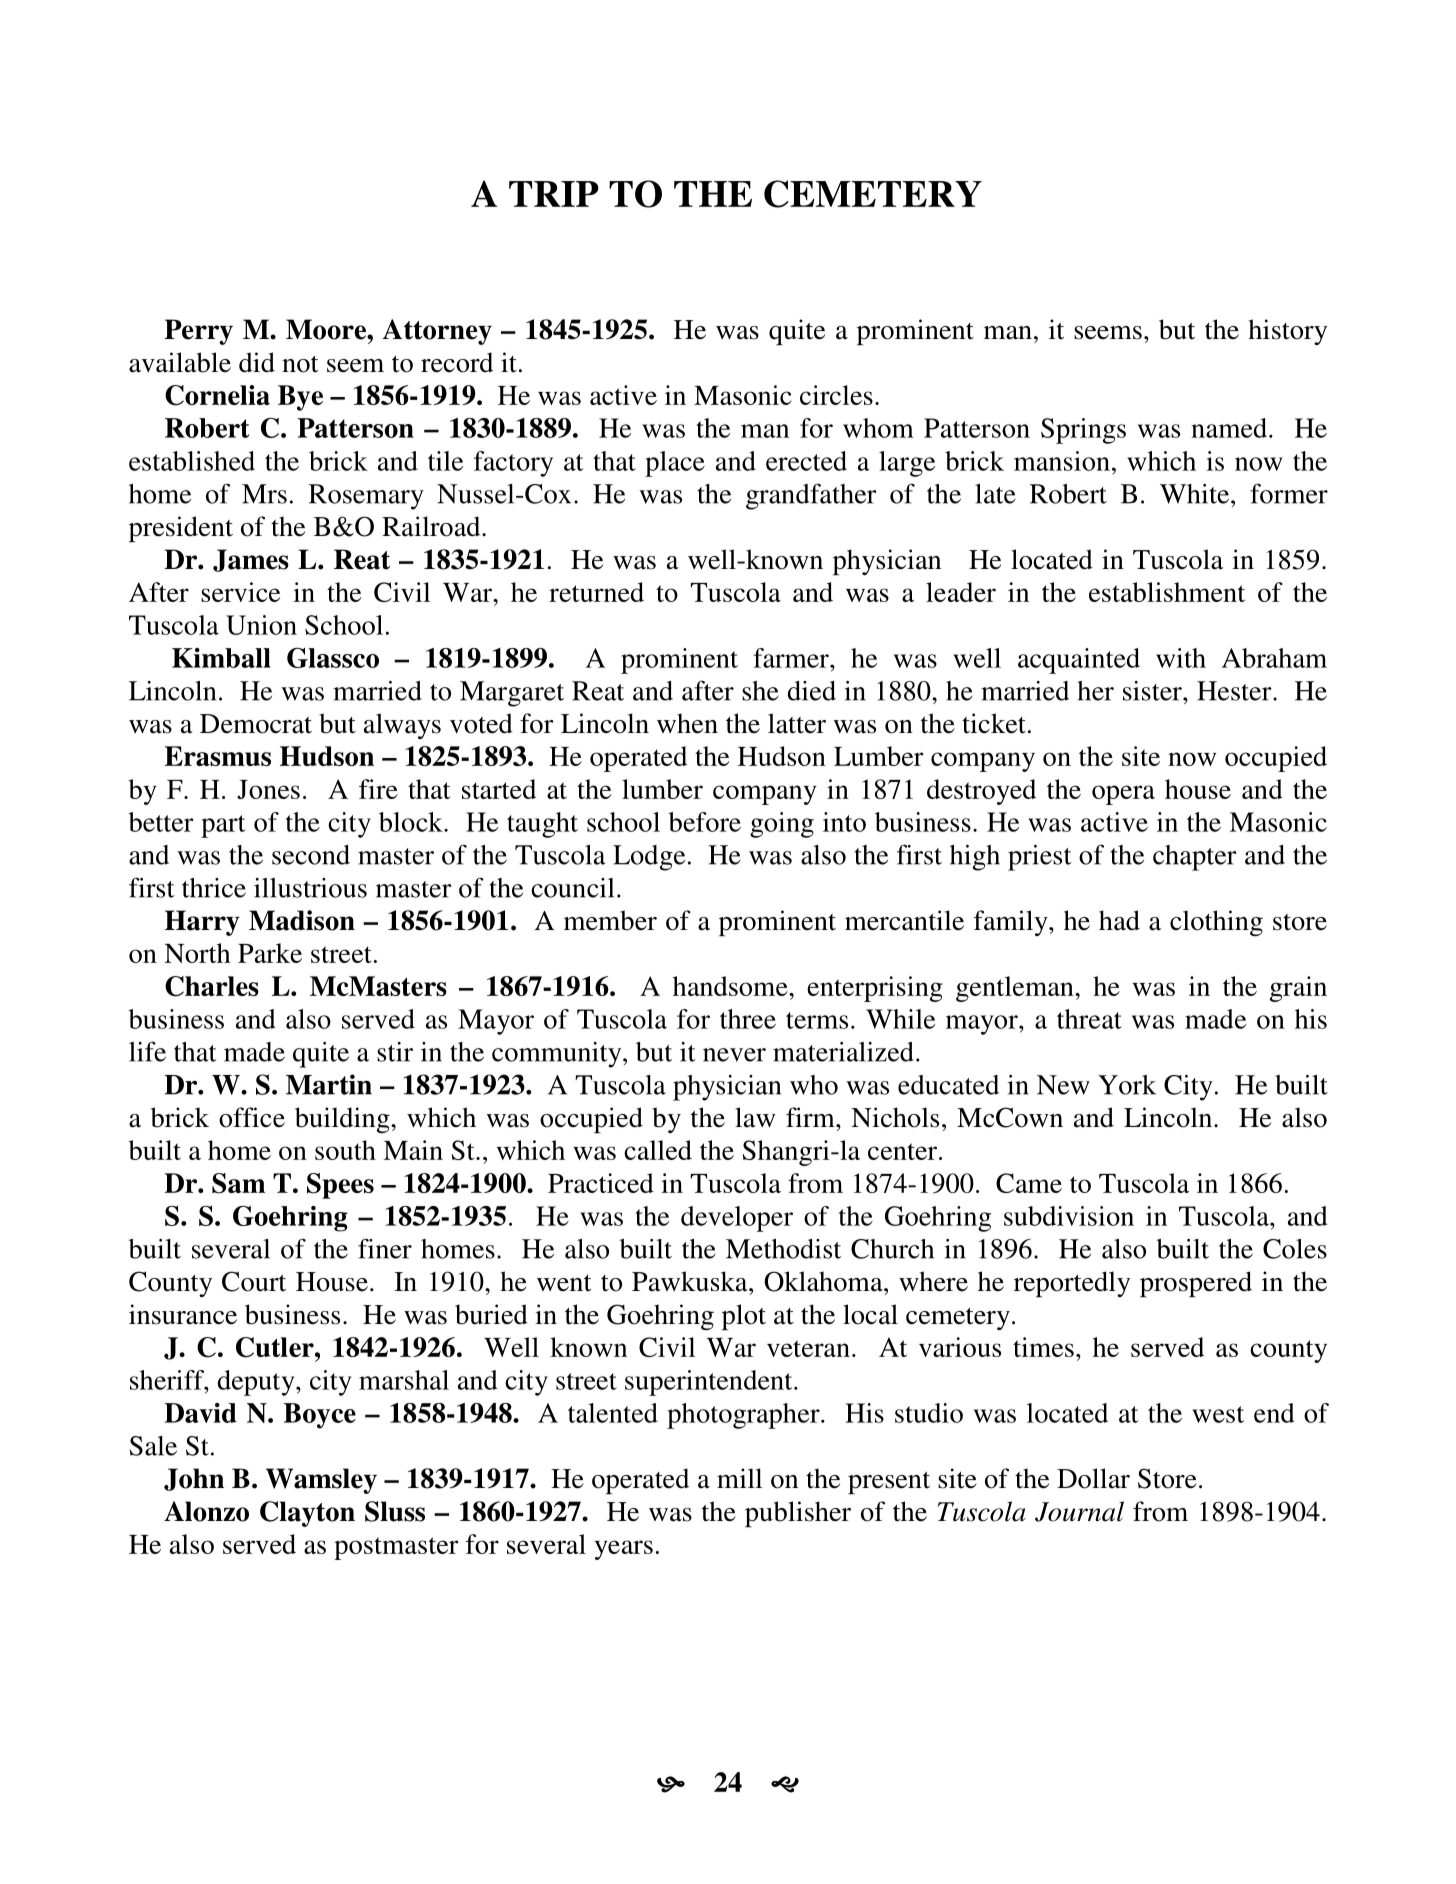 This screenshot has width=1456, height=1884. Describe the element at coordinates (554, 194) in the screenshot. I see `TRIP` at that location.
